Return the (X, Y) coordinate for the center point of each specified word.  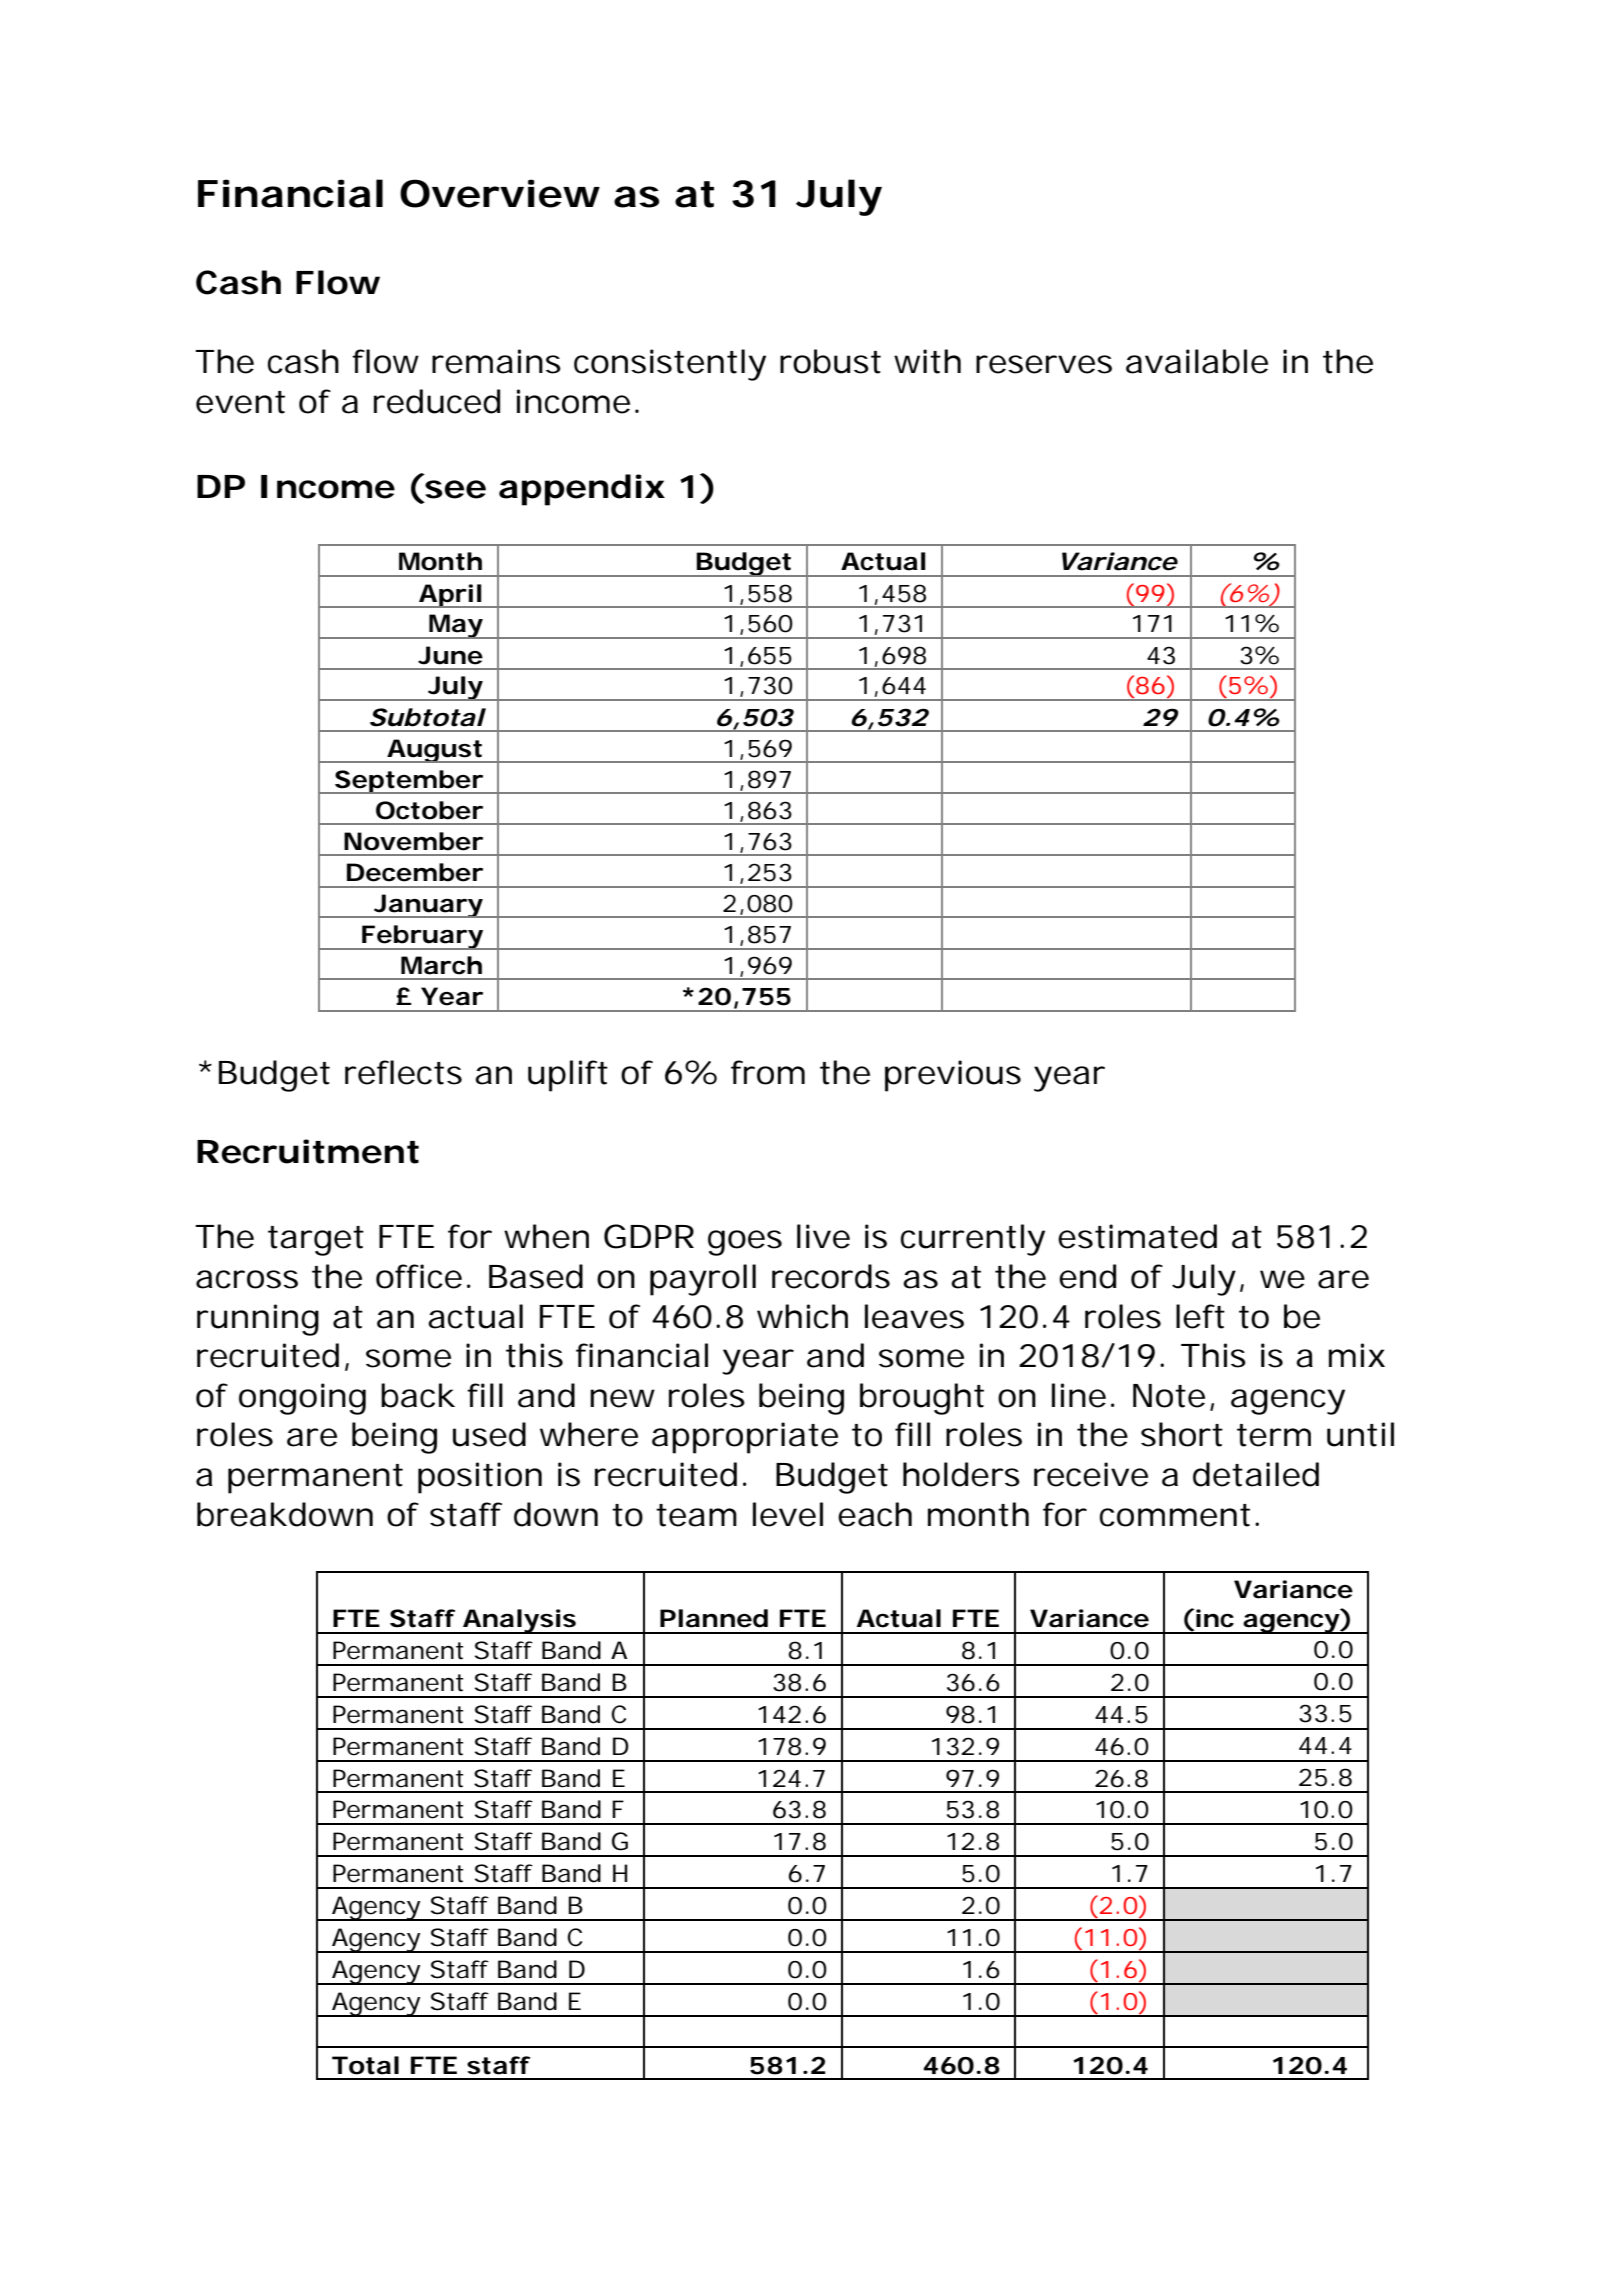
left (1200, 1316)
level (788, 1514)
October (429, 810)
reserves (1044, 364)
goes (745, 1243)
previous (953, 1076)
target (316, 1241)
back (418, 1395)
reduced (437, 401)
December (415, 872)
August (434, 751)
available (1197, 361)
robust (830, 361)
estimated (1137, 1236)
